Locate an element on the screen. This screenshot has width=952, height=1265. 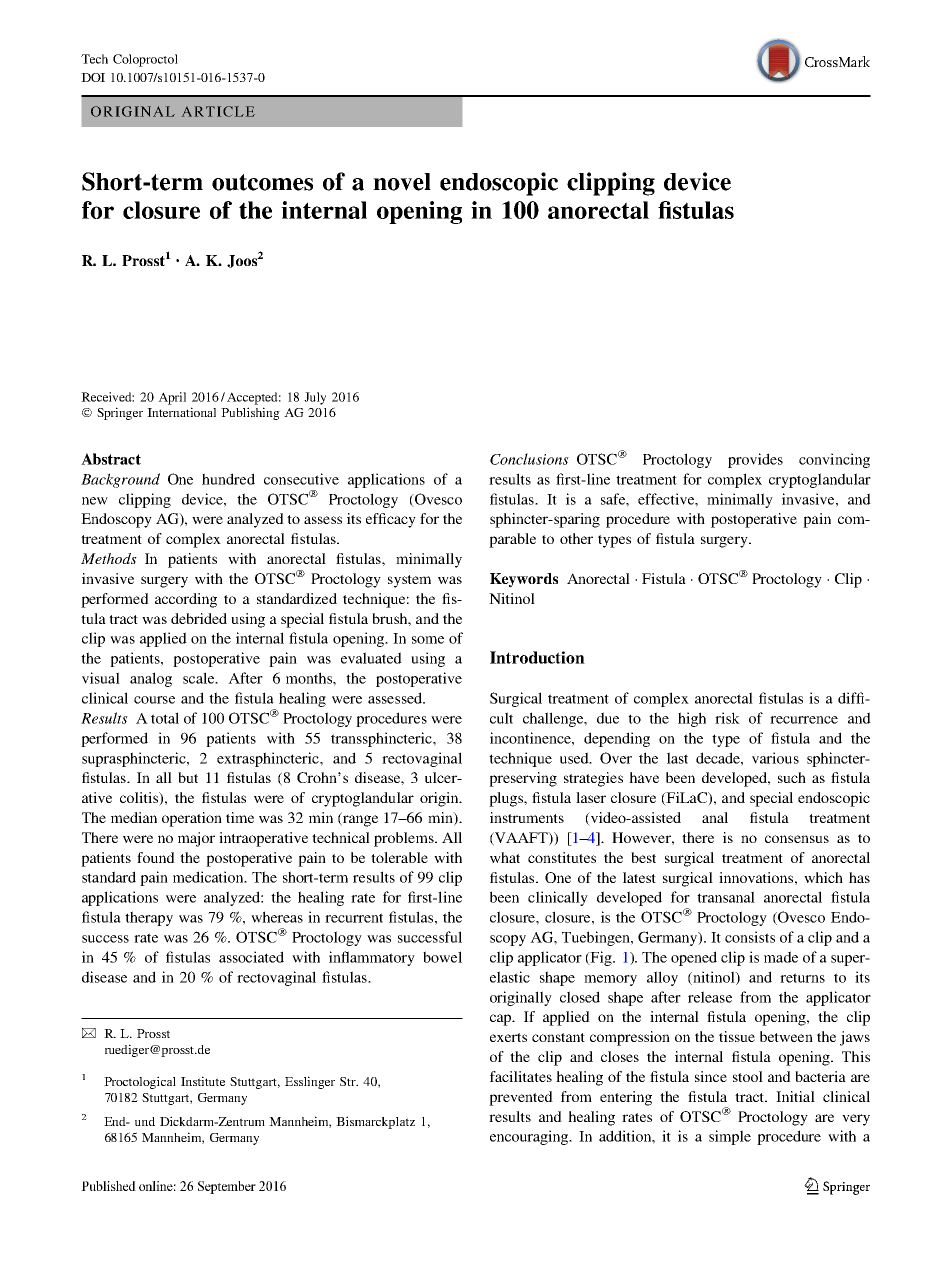
what is located at coordinates (505, 857).
